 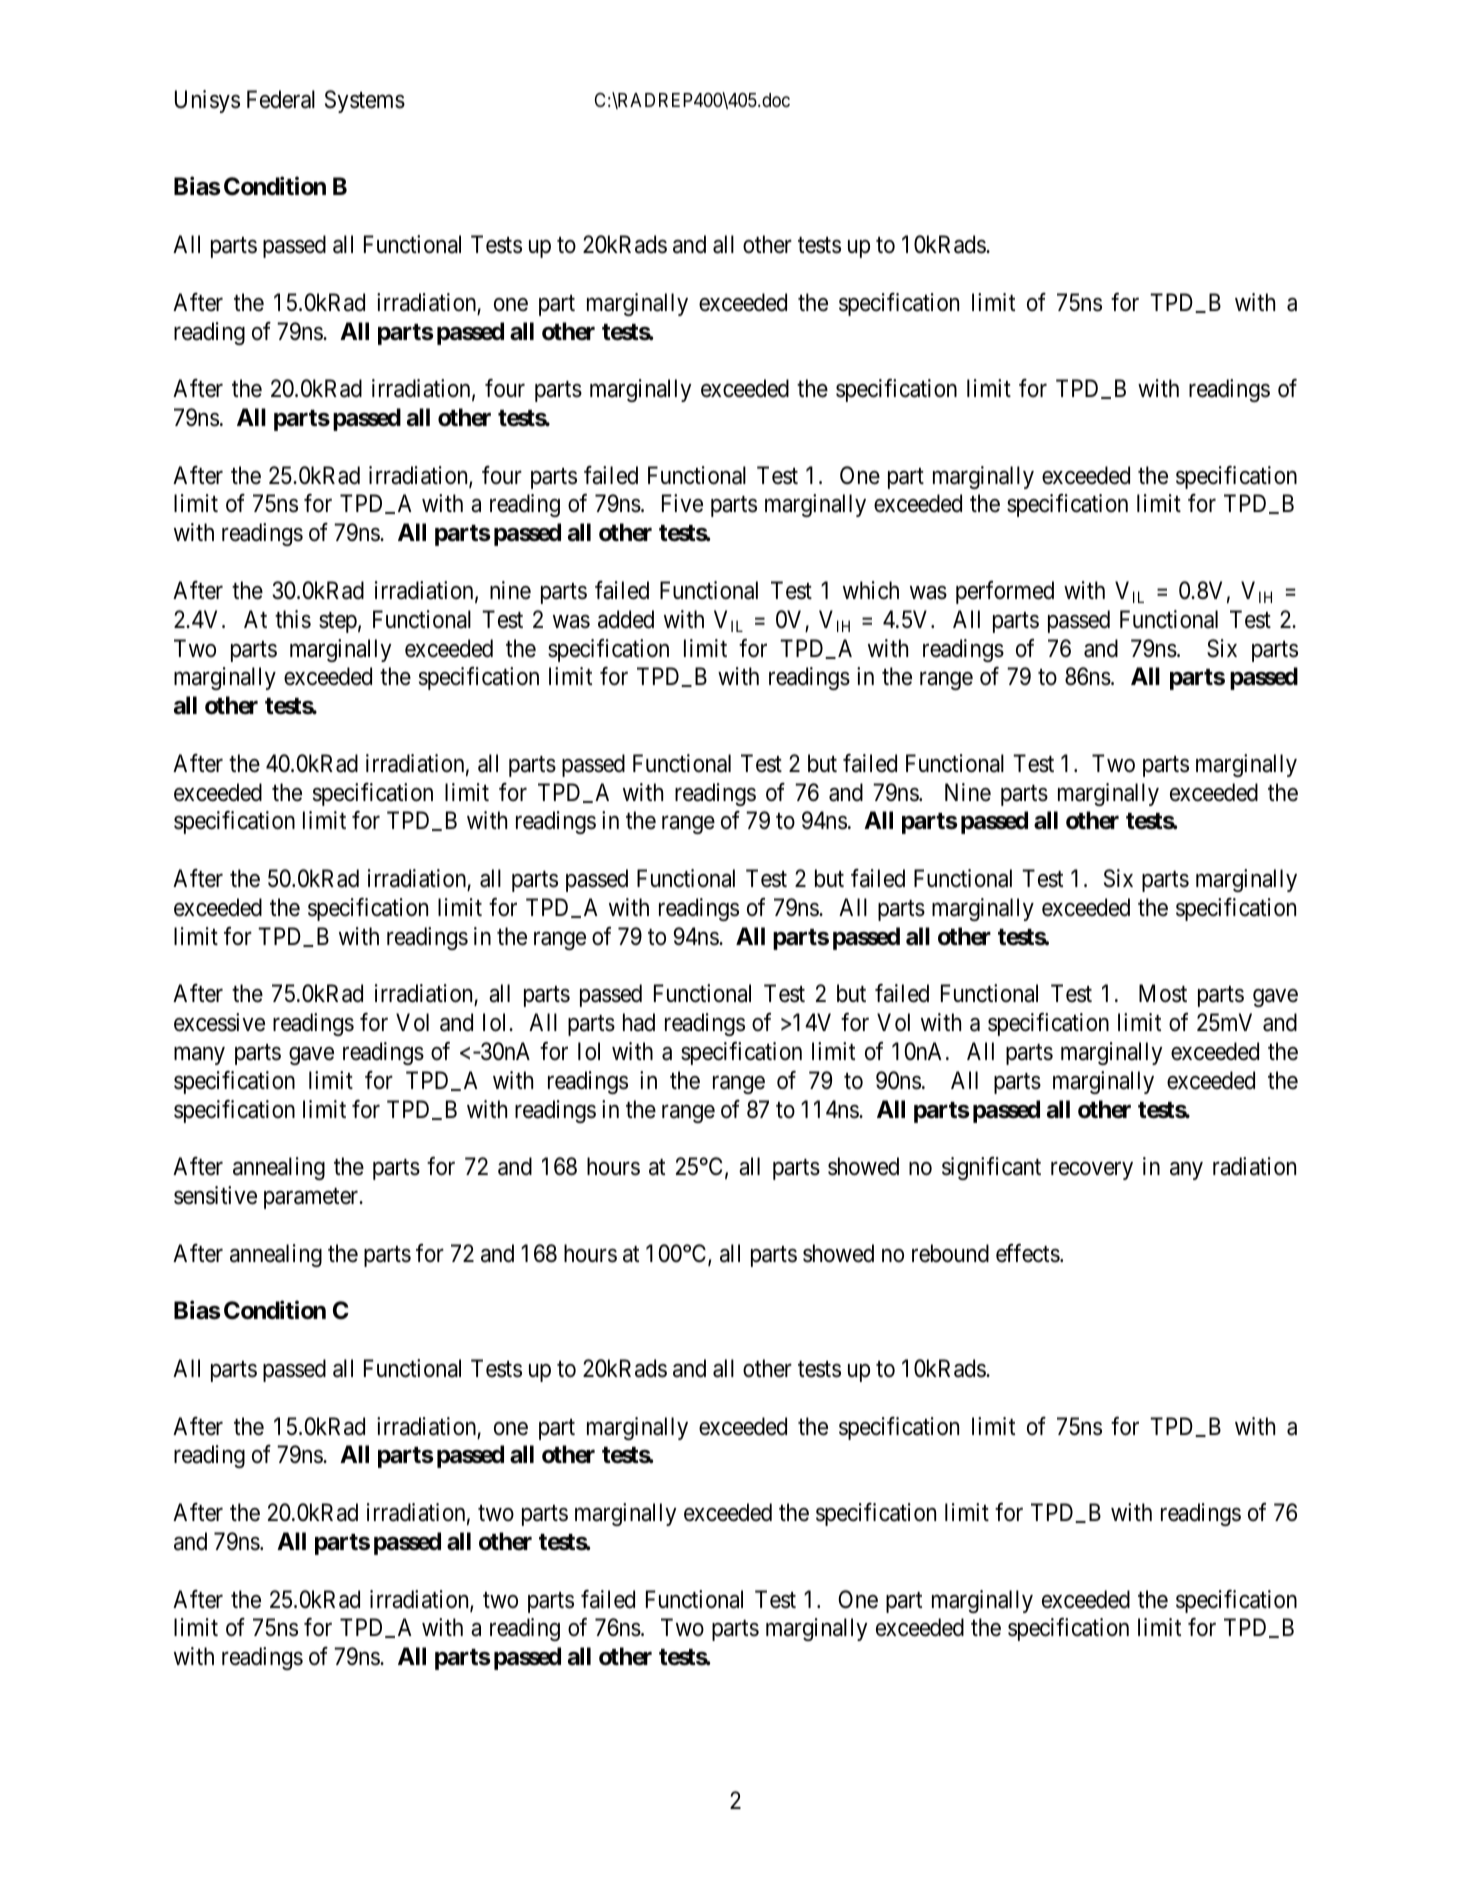 I want to click on had, so click(x=639, y=1022).
